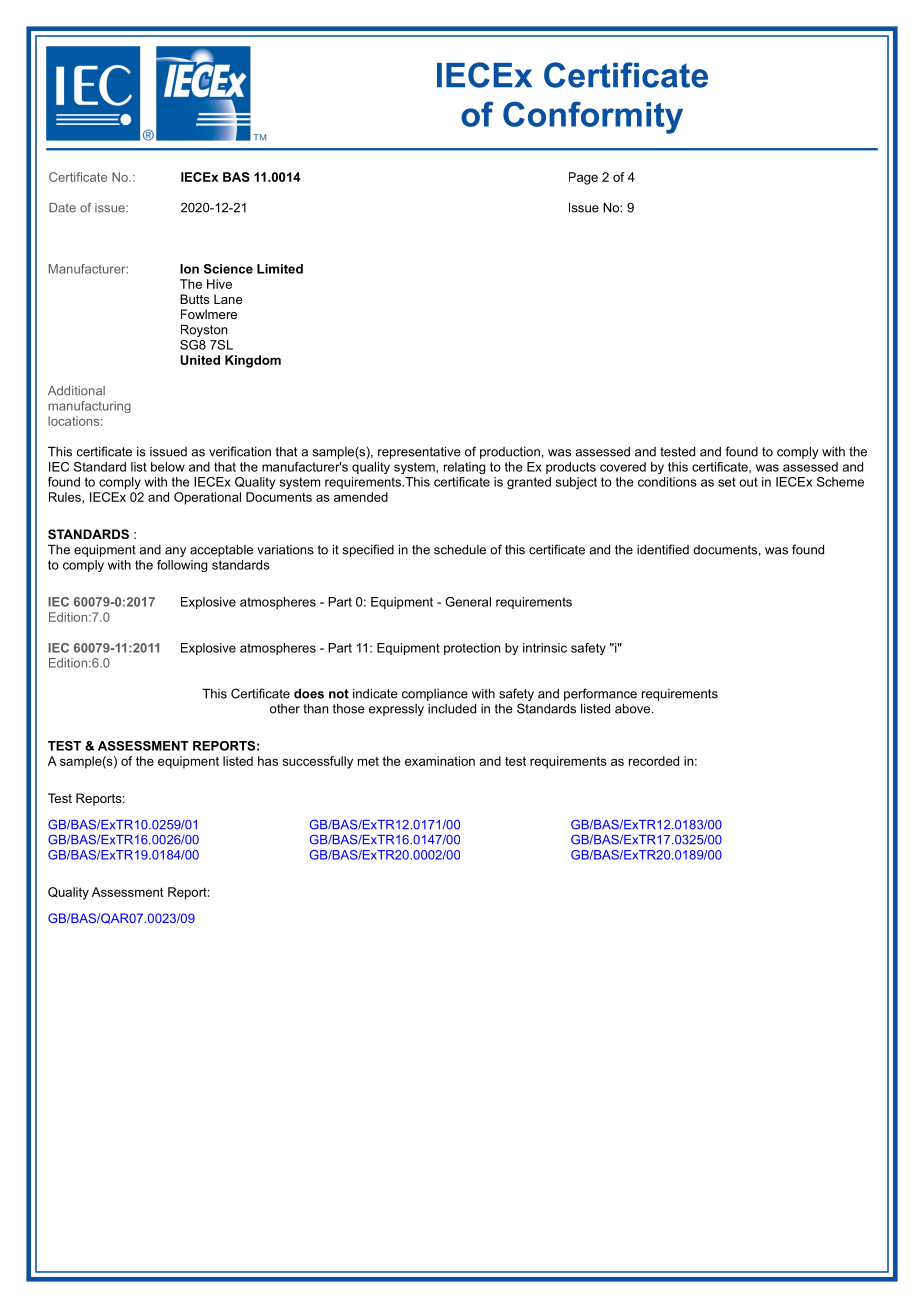 The image size is (924, 1308). Describe the element at coordinates (175, 552) in the page. I see `any` at that location.
